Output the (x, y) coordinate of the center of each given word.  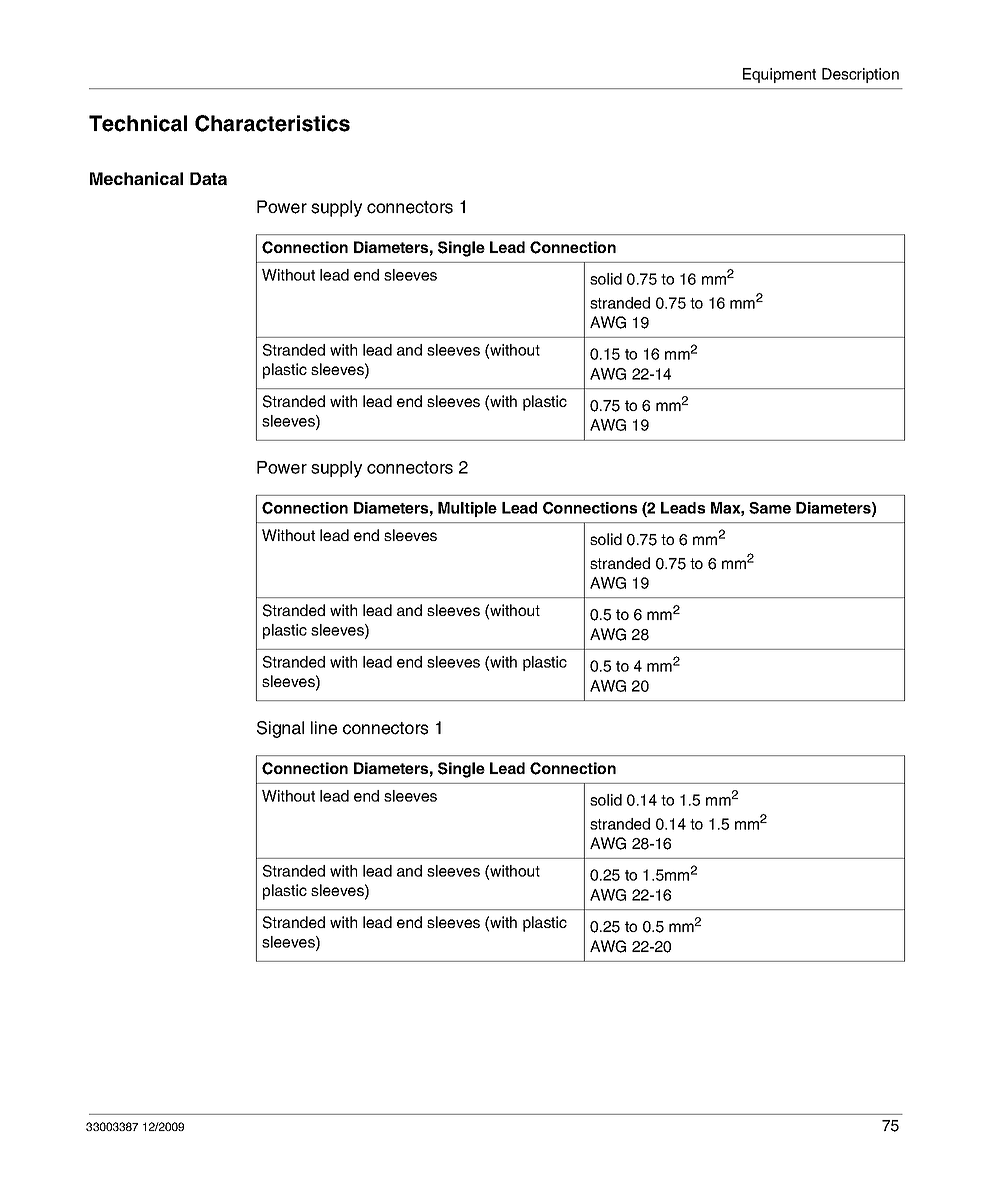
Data (208, 178)
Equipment (779, 75)
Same (770, 508)
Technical (138, 123)
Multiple (467, 509)
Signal (280, 729)
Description (860, 75)
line (324, 728)
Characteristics (272, 123)
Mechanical (136, 178)
